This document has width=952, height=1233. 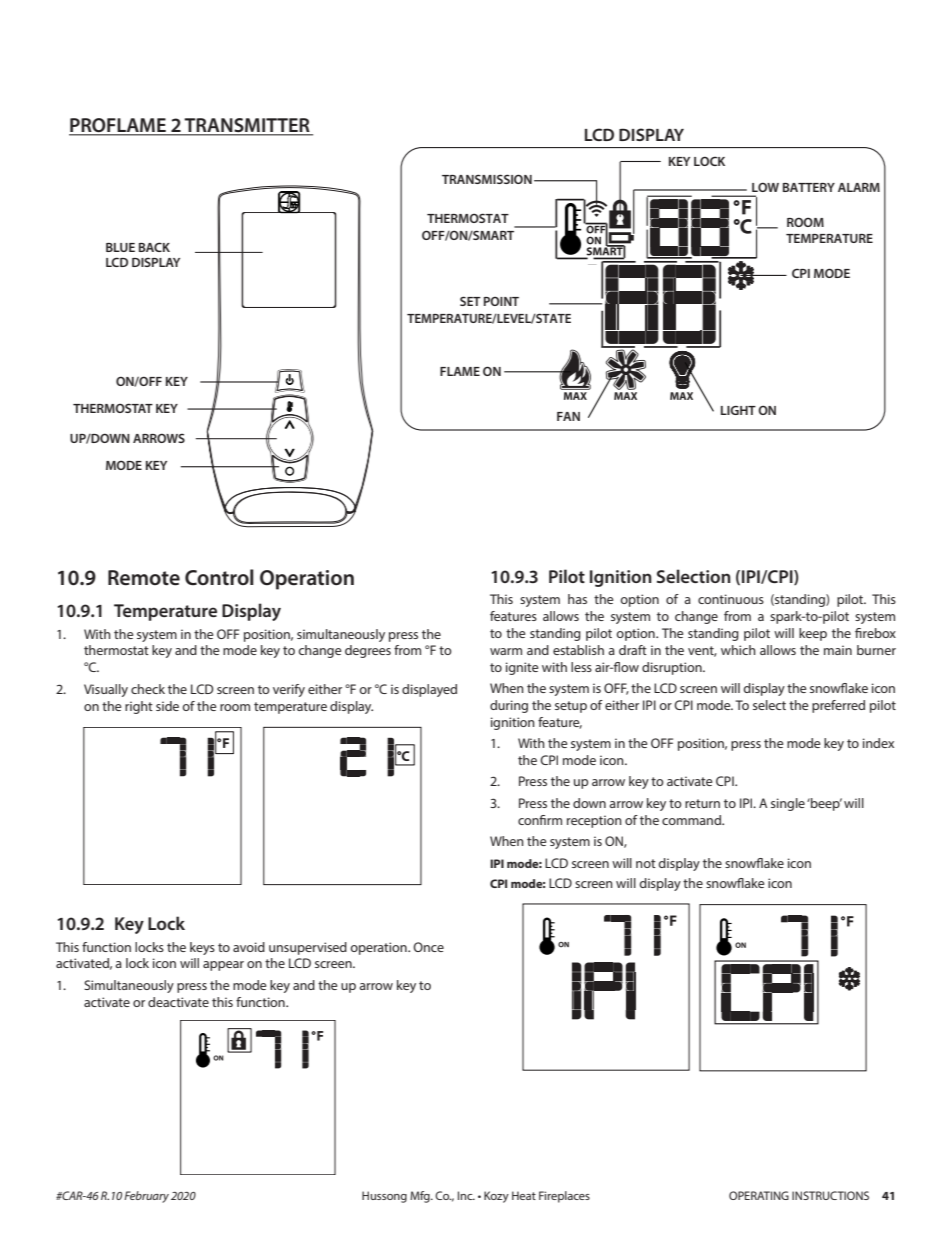 What do you see at coordinates (540, 820) in the document?
I see `confirm` at bounding box center [540, 820].
